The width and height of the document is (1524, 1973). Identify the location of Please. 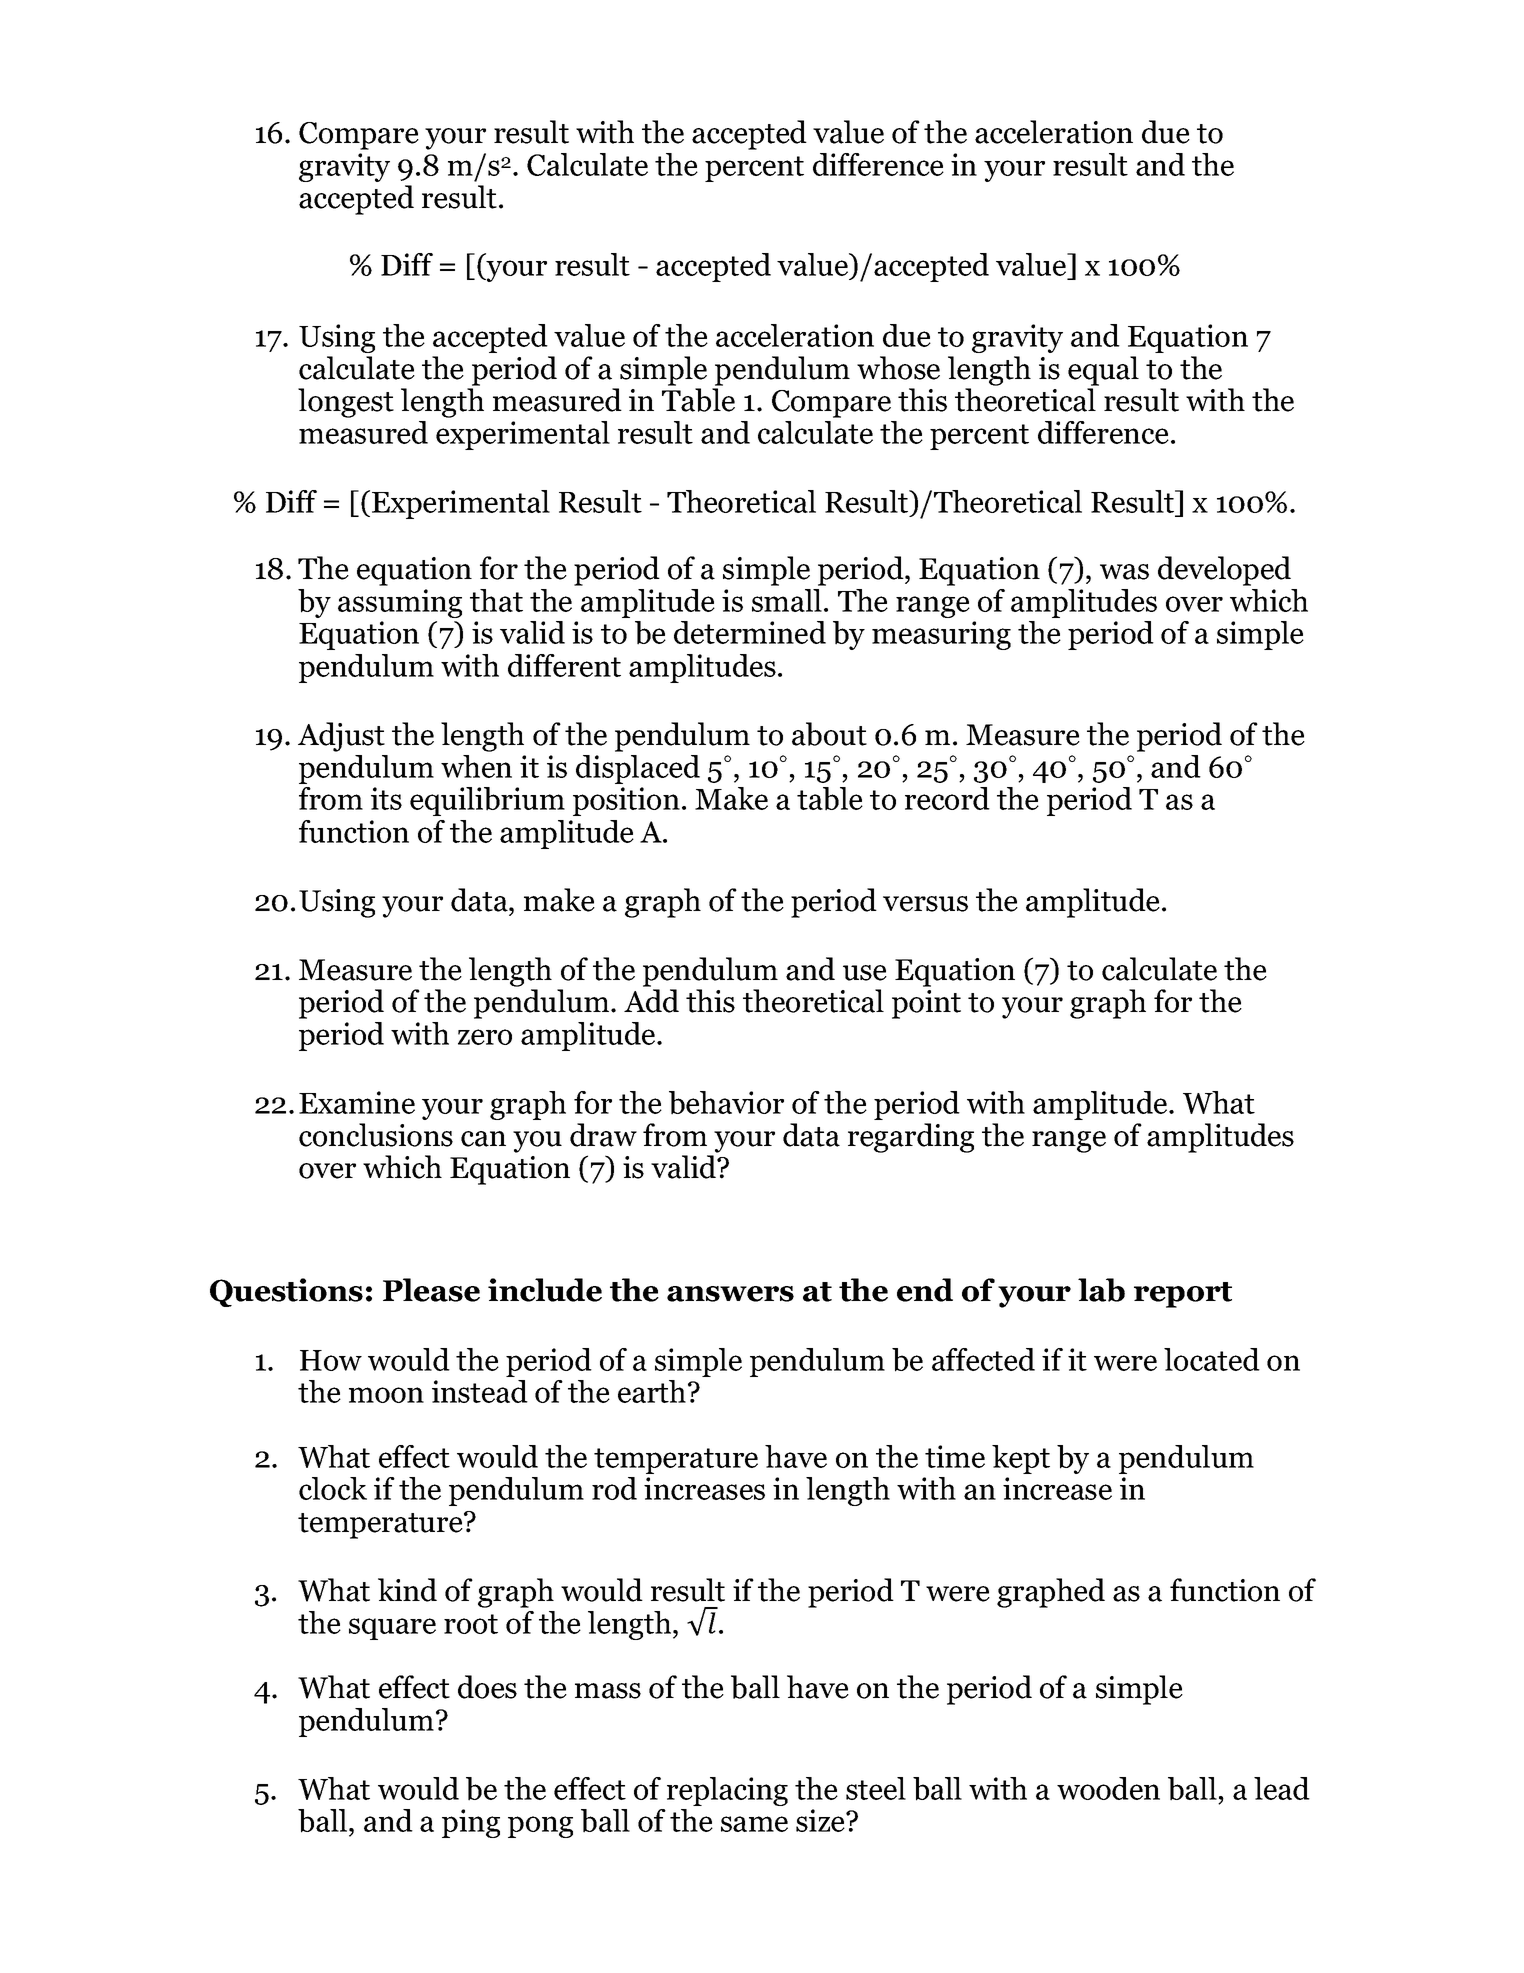
(431, 1290).
